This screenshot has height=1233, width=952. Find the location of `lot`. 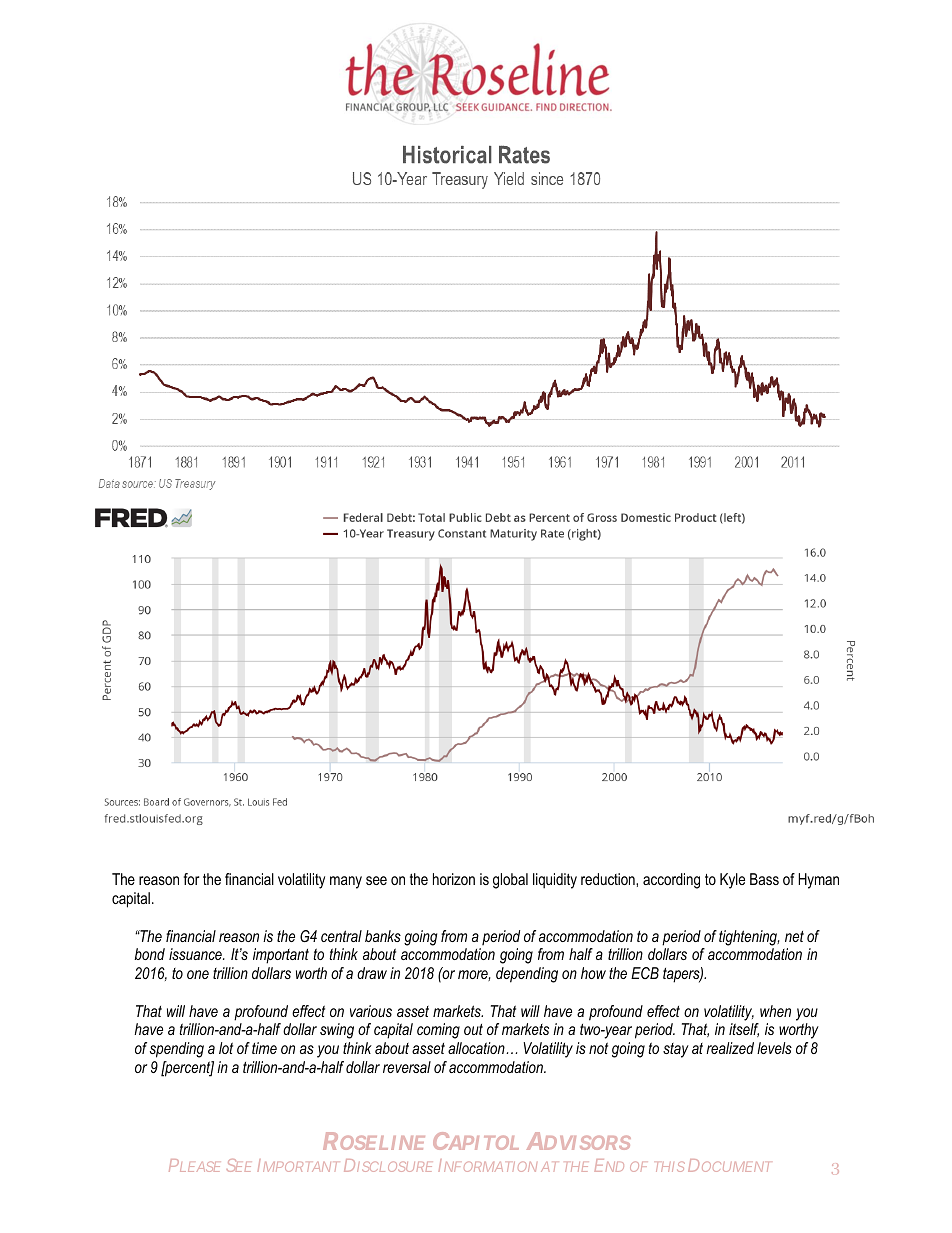

lot is located at coordinates (226, 1048).
